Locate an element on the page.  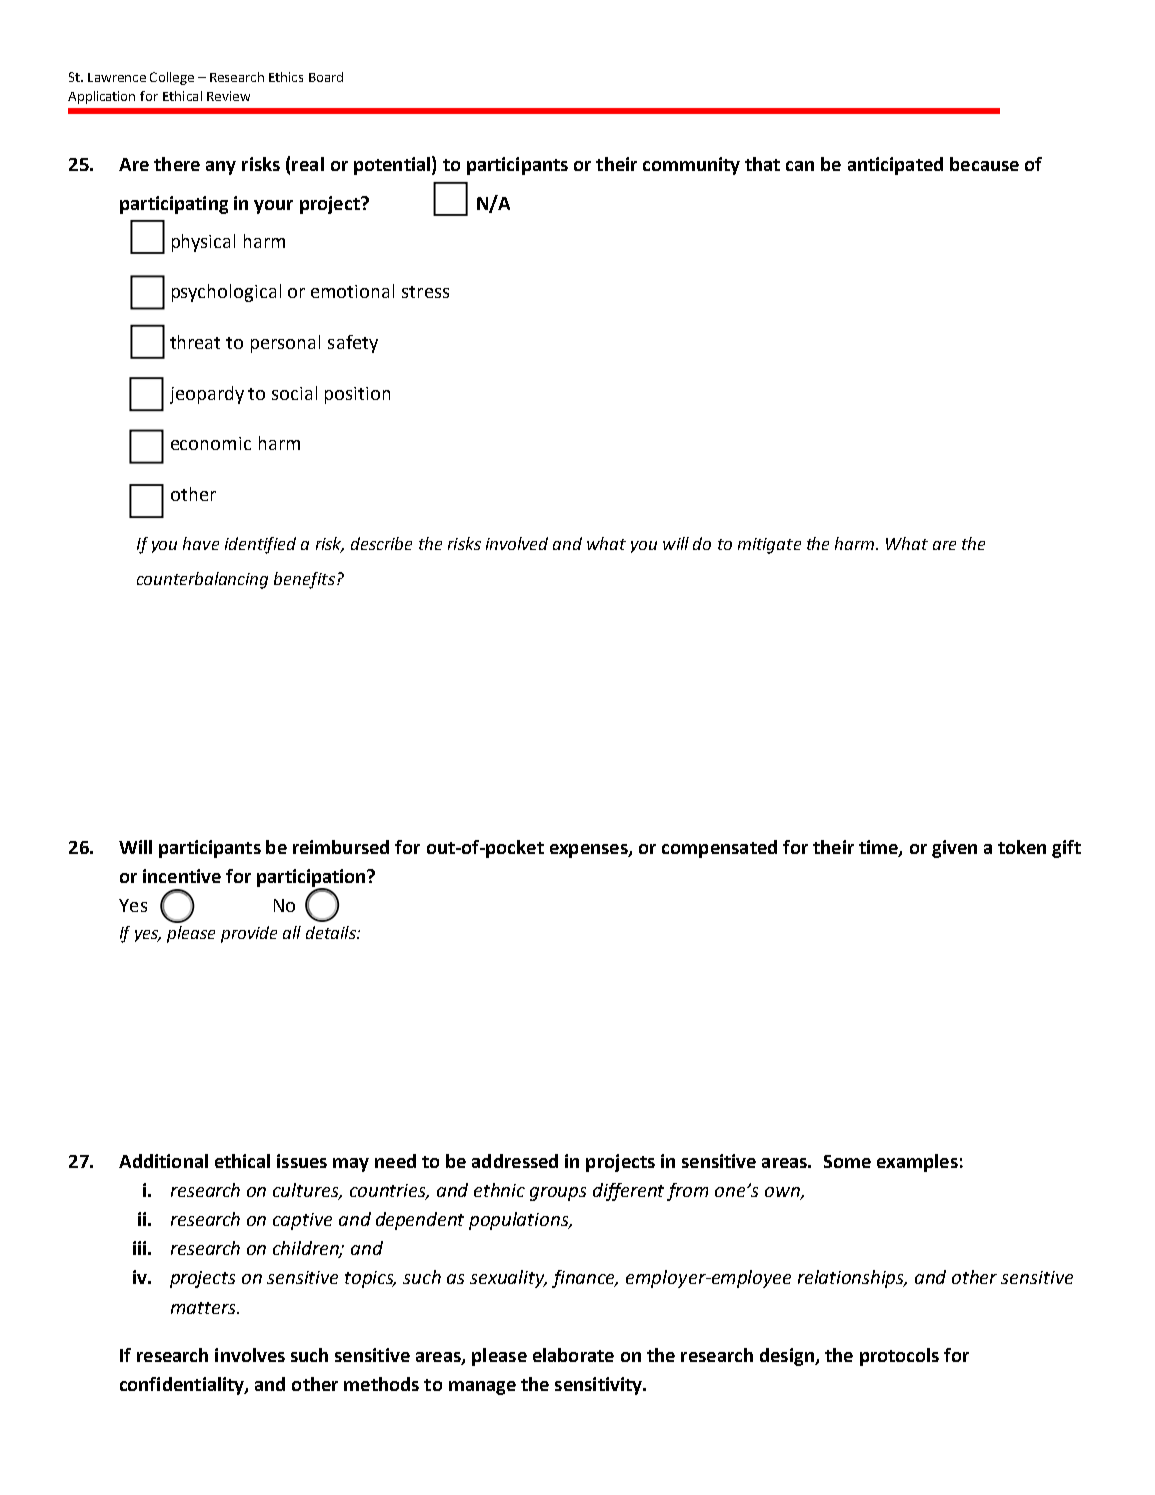
because is located at coordinates (984, 164).
